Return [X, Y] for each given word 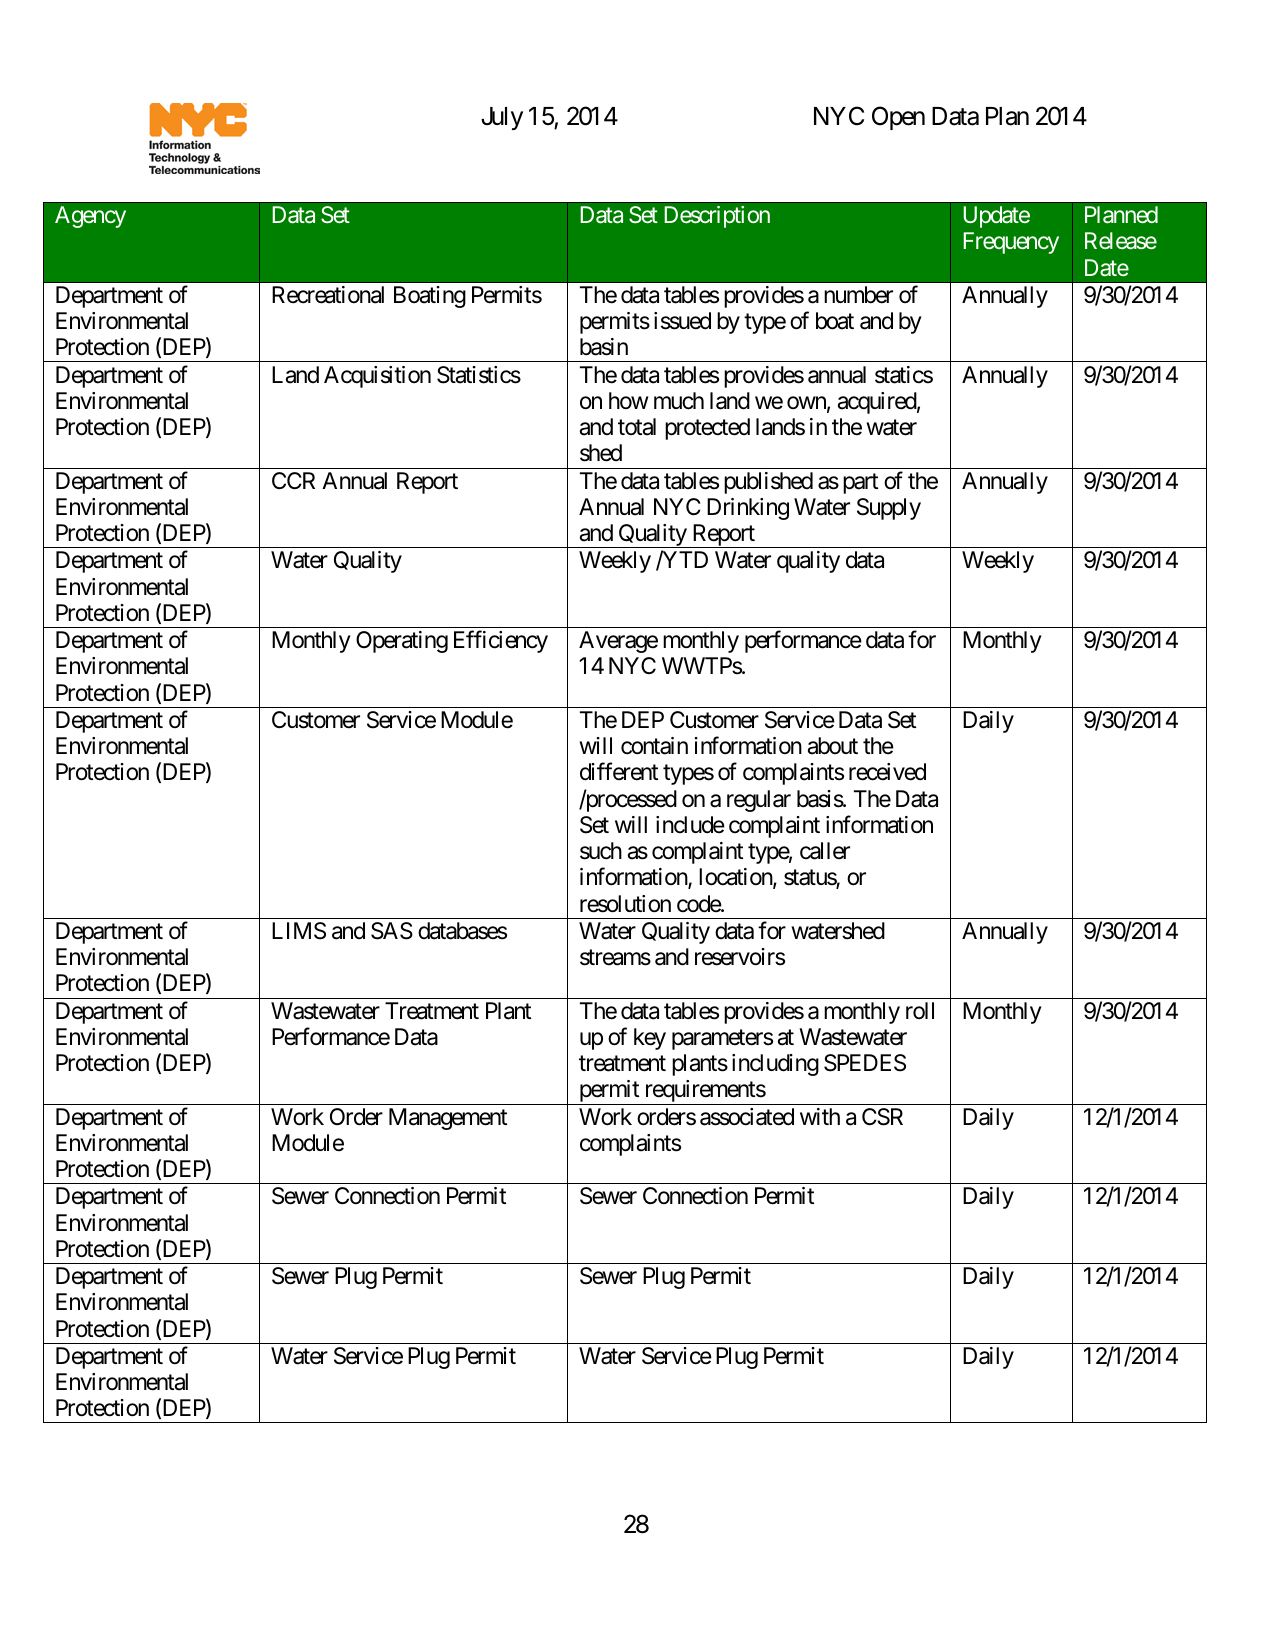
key [650, 1039]
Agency [90, 217]
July [502, 118]
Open [898, 118]
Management [448, 1119]
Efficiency [501, 642]
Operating [402, 642]
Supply [889, 509]
